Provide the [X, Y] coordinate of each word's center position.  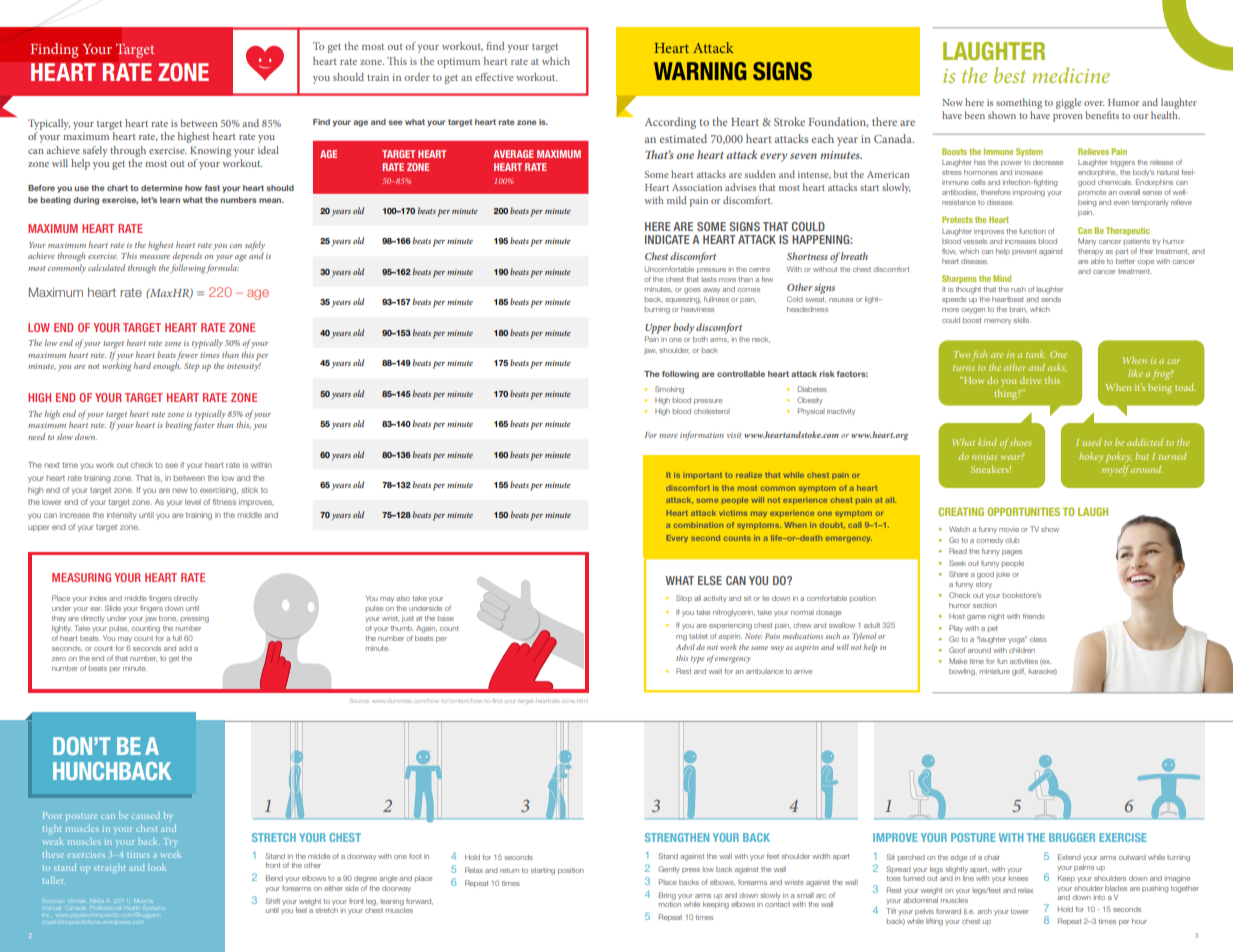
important [703, 475]
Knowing [210, 151]
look [157, 868]
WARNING [700, 71]
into [1099, 897]
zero [59, 659]
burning [657, 310]
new [180, 490]
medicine [1071, 75]
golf [1019, 672]
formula [222, 269]
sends [1051, 299]
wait [715, 671]
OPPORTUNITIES [1023, 511]
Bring [667, 896]
